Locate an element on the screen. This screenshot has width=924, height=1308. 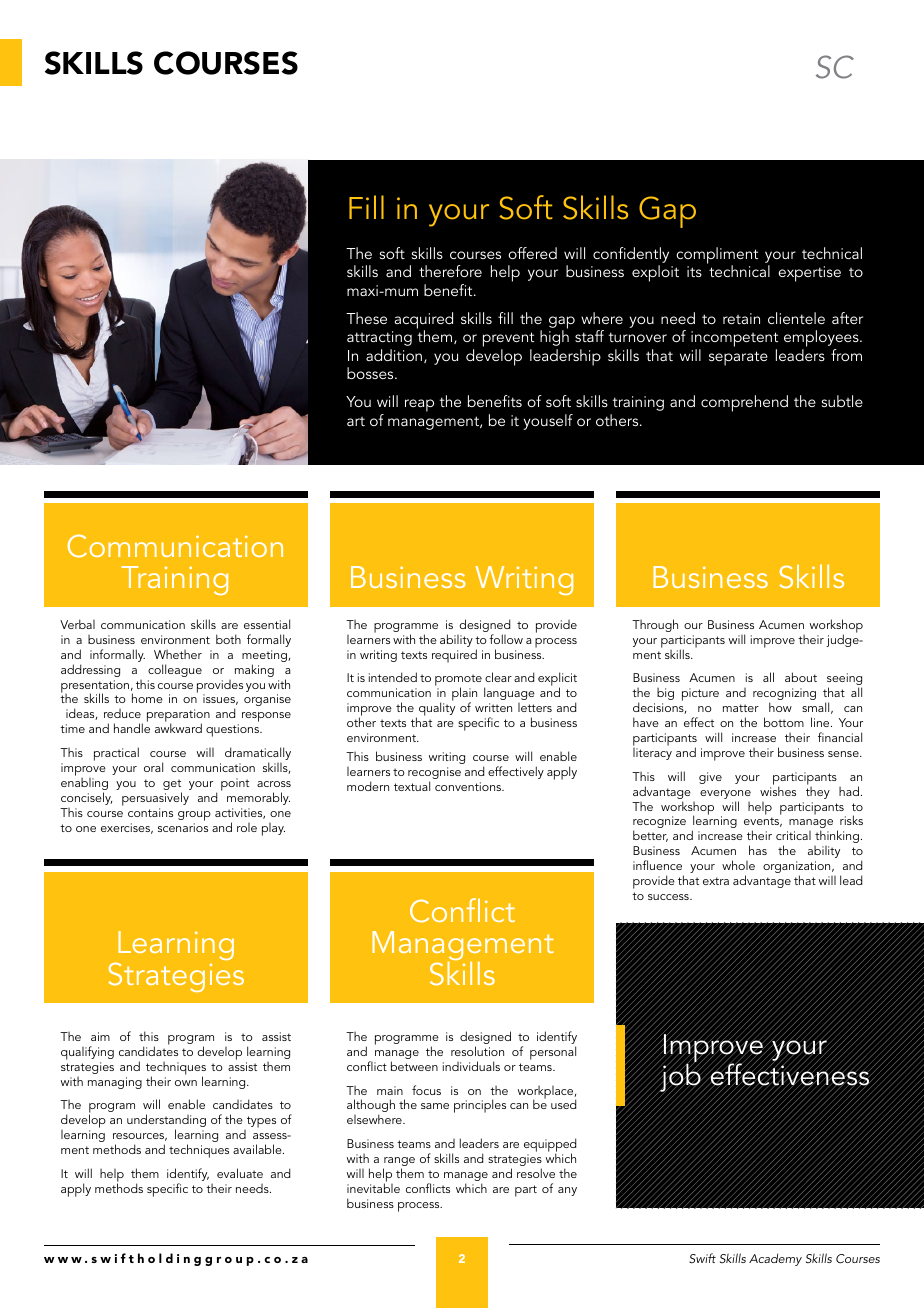
resolve is located at coordinates (536, 1173).
